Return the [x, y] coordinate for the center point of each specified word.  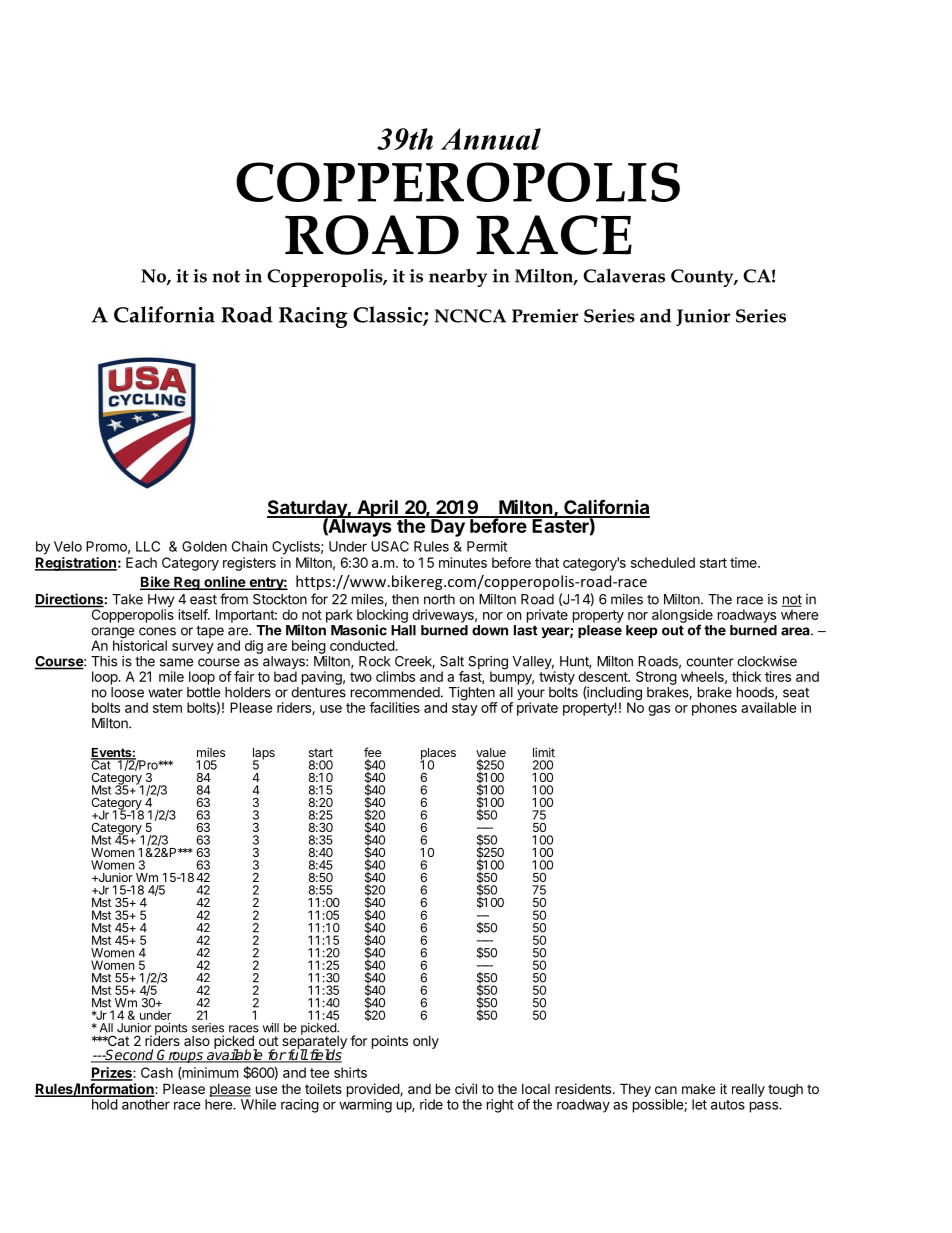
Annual [491, 139]
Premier [545, 316]
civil [466, 1088]
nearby [458, 278]
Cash [157, 1072]
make [698, 1089]
